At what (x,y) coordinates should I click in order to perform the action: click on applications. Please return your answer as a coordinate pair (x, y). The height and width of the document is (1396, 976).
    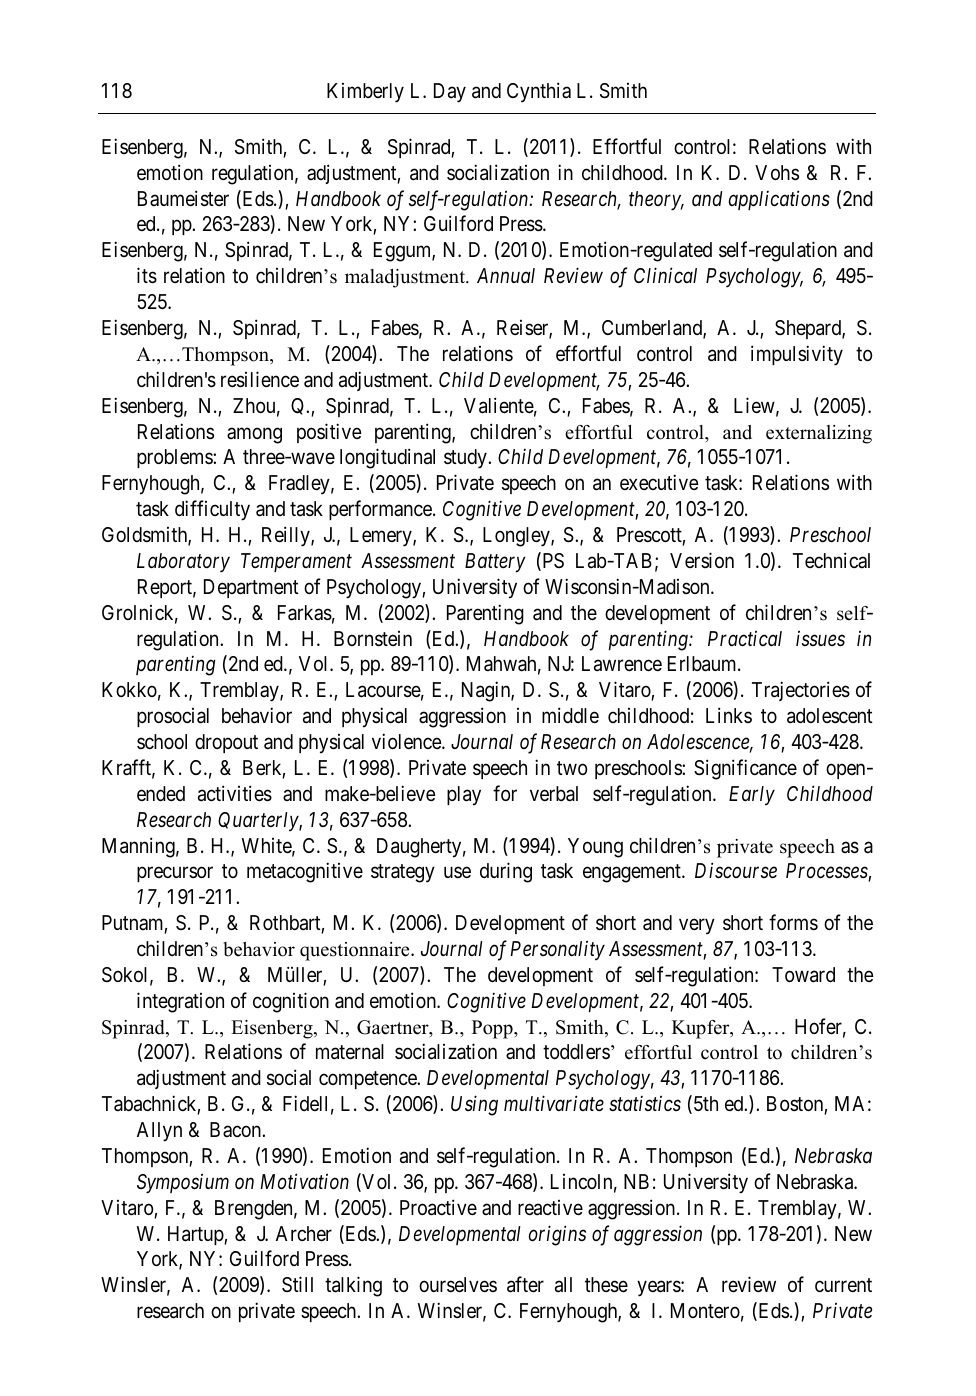
    Looking at the image, I should click on (779, 200).
